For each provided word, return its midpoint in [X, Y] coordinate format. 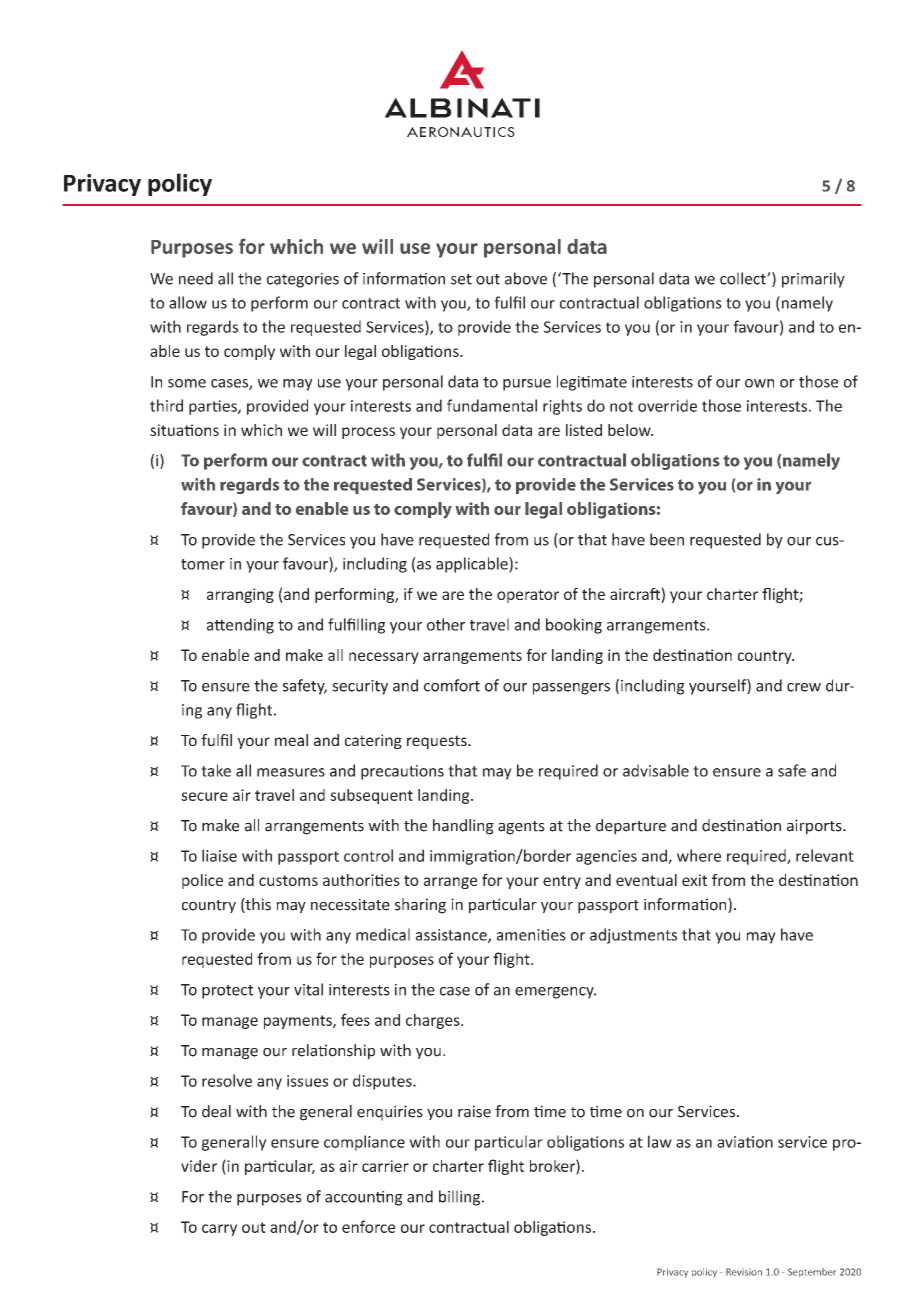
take [216, 770]
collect [744, 278]
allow [188, 302]
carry [219, 1230]
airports [815, 827]
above [526, 278]
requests [438, 742]
